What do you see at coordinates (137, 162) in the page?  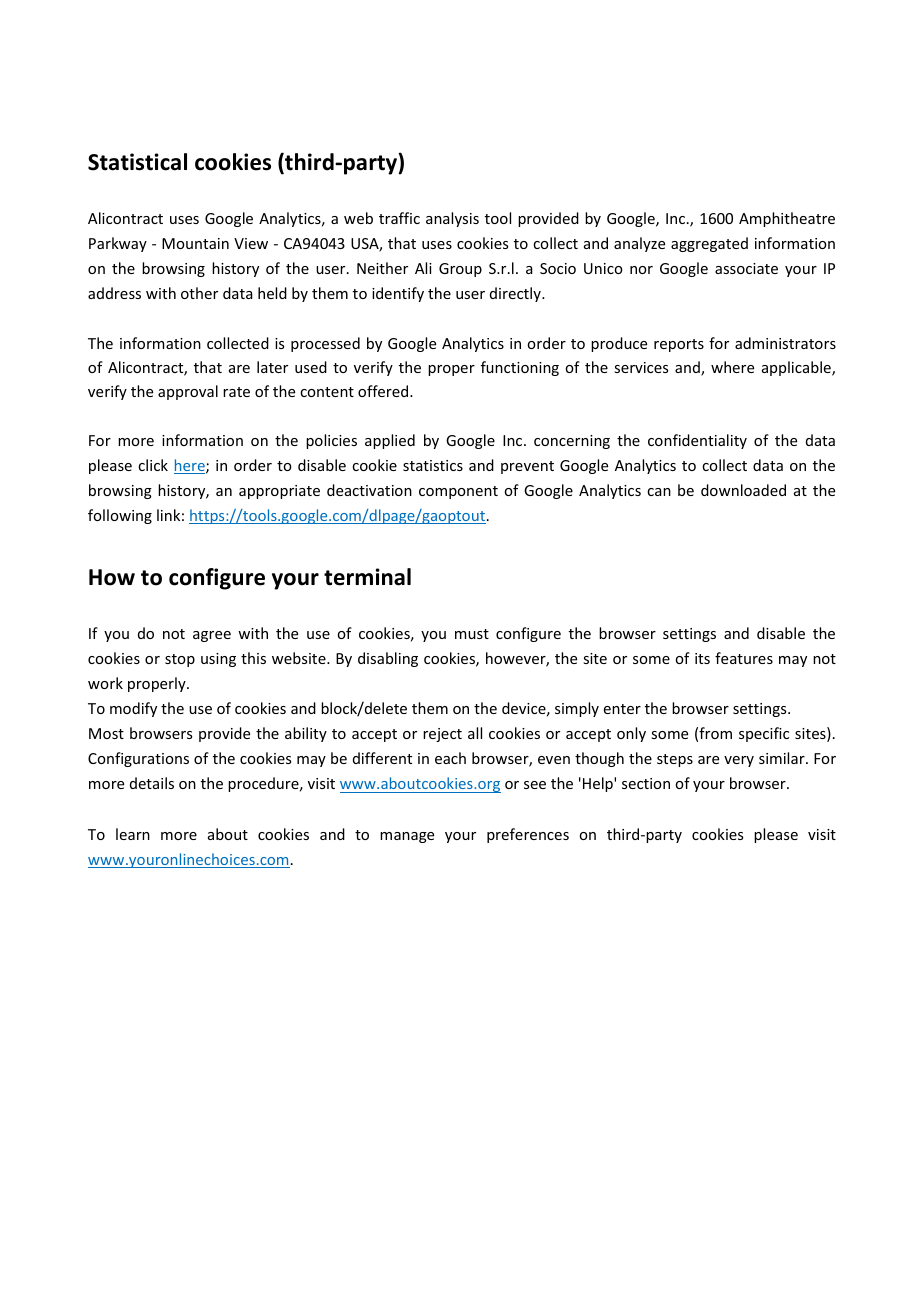 I see `Statistical` at bounding box center [137, 162].
